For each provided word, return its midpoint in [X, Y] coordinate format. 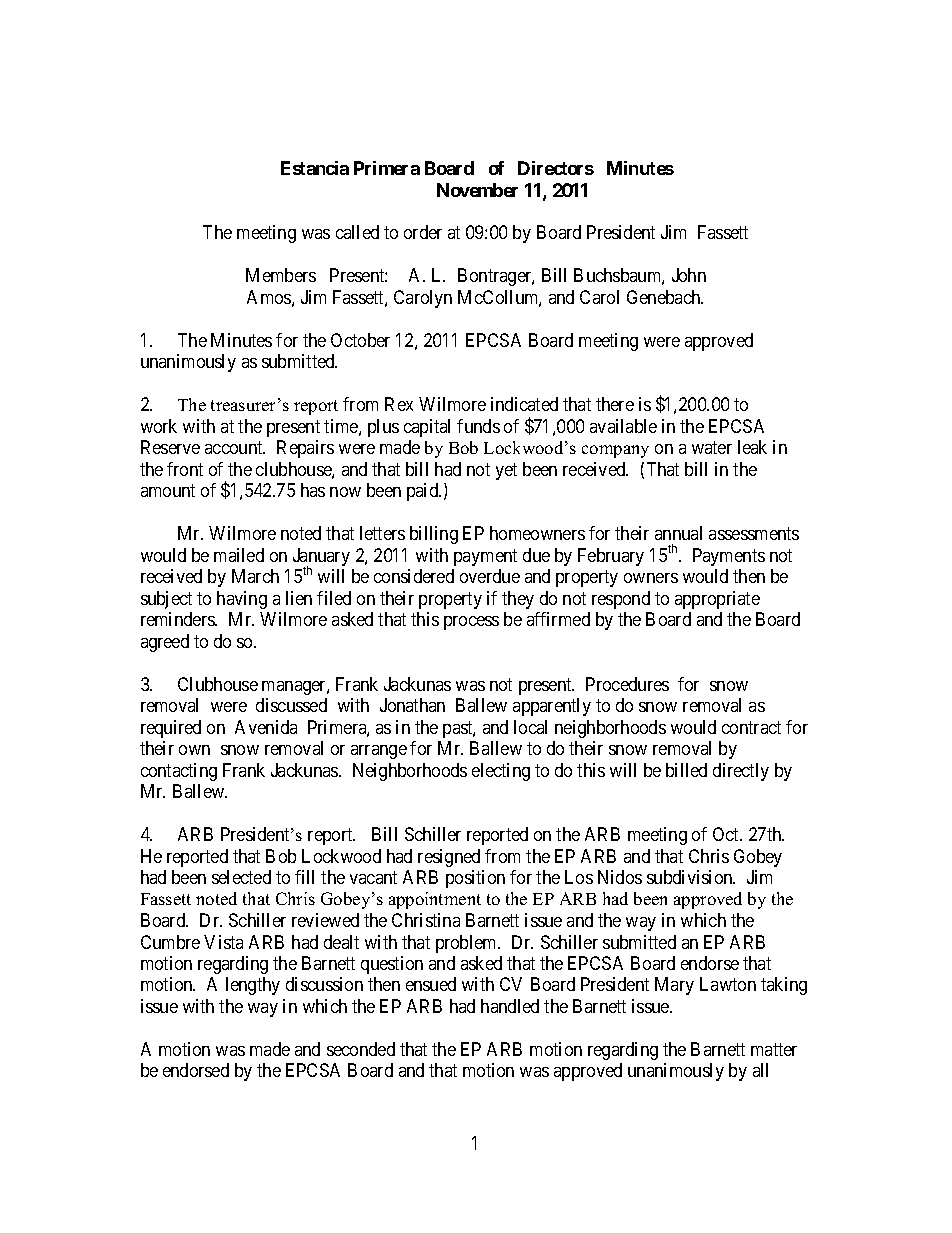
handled [510, 1006]
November [477, 190]
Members [281, 275]
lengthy [253, 986]
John [689, 275]
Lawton [728, 984]
